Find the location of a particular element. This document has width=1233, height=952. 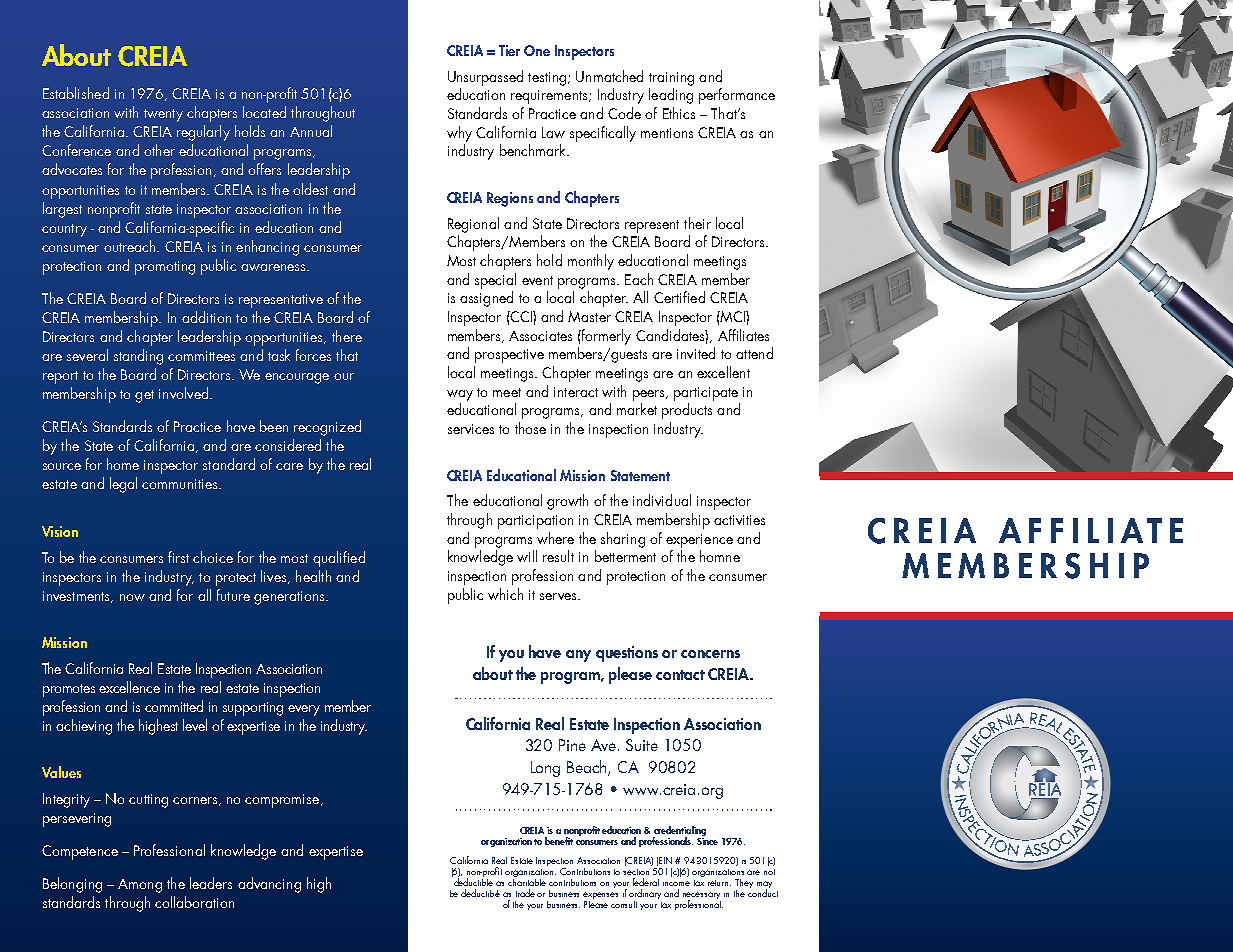

Among is located at coordinates (140, 886).
